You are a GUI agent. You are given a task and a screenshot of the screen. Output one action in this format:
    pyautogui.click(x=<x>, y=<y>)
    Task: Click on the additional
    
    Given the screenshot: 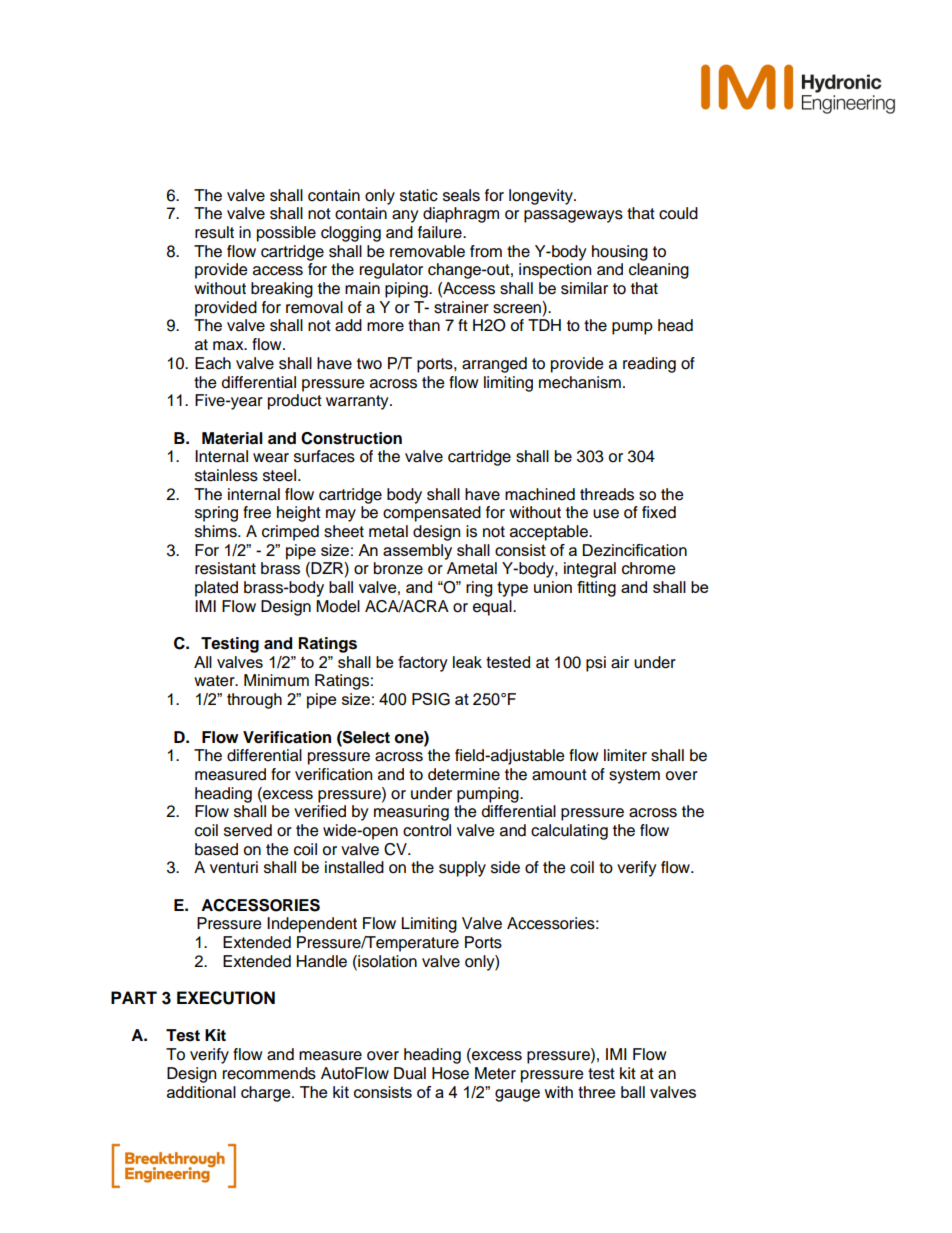 What is the action you would take?
    pyautogui.click(x=201, y=1092)
